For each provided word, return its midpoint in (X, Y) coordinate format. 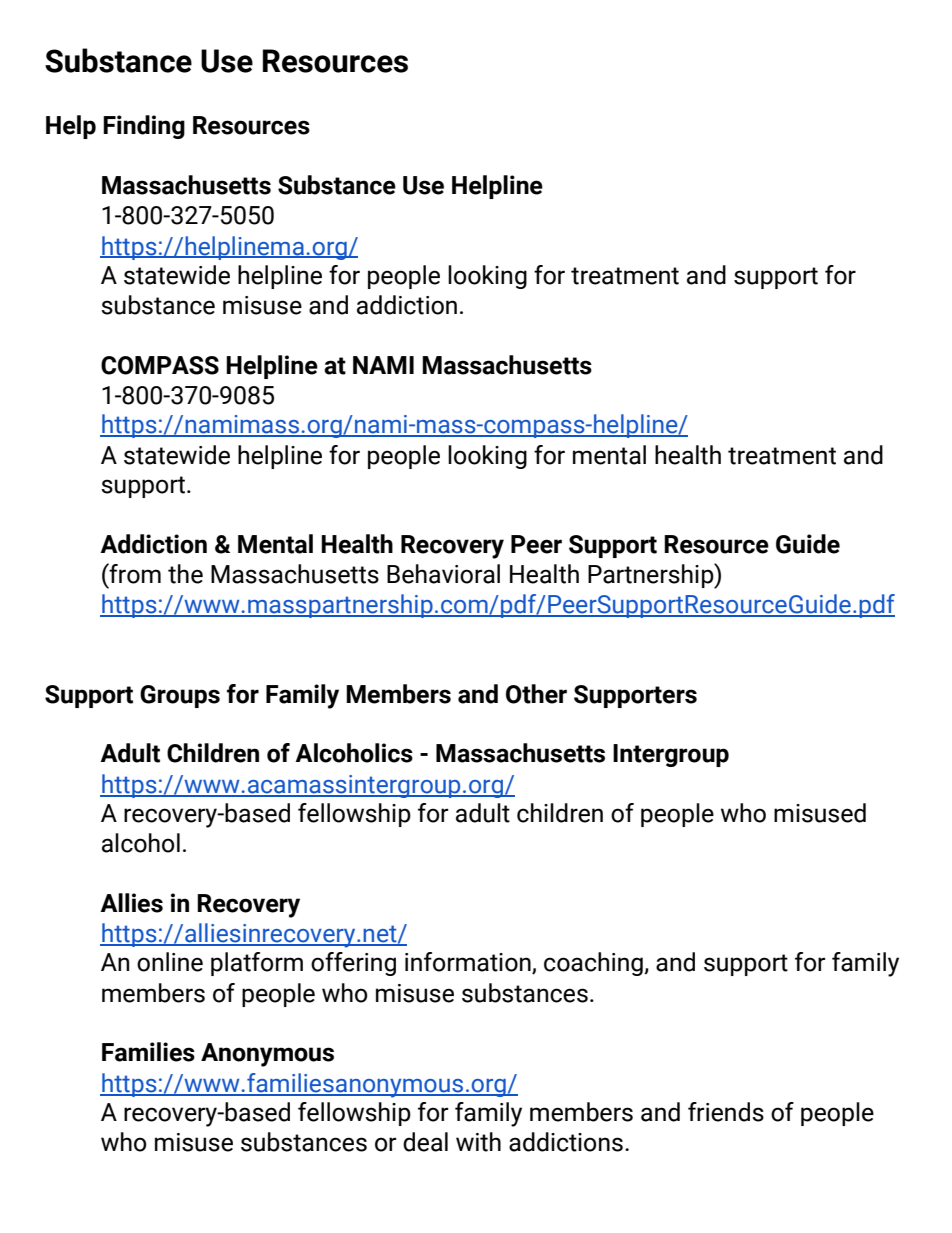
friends (726, 1112)
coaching (594, 964)
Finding (144, 127)
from (134, 573)
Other (536, 694)
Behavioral (443, 574)
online (170, 962)
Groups (180, 696)
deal (425, 1142)
